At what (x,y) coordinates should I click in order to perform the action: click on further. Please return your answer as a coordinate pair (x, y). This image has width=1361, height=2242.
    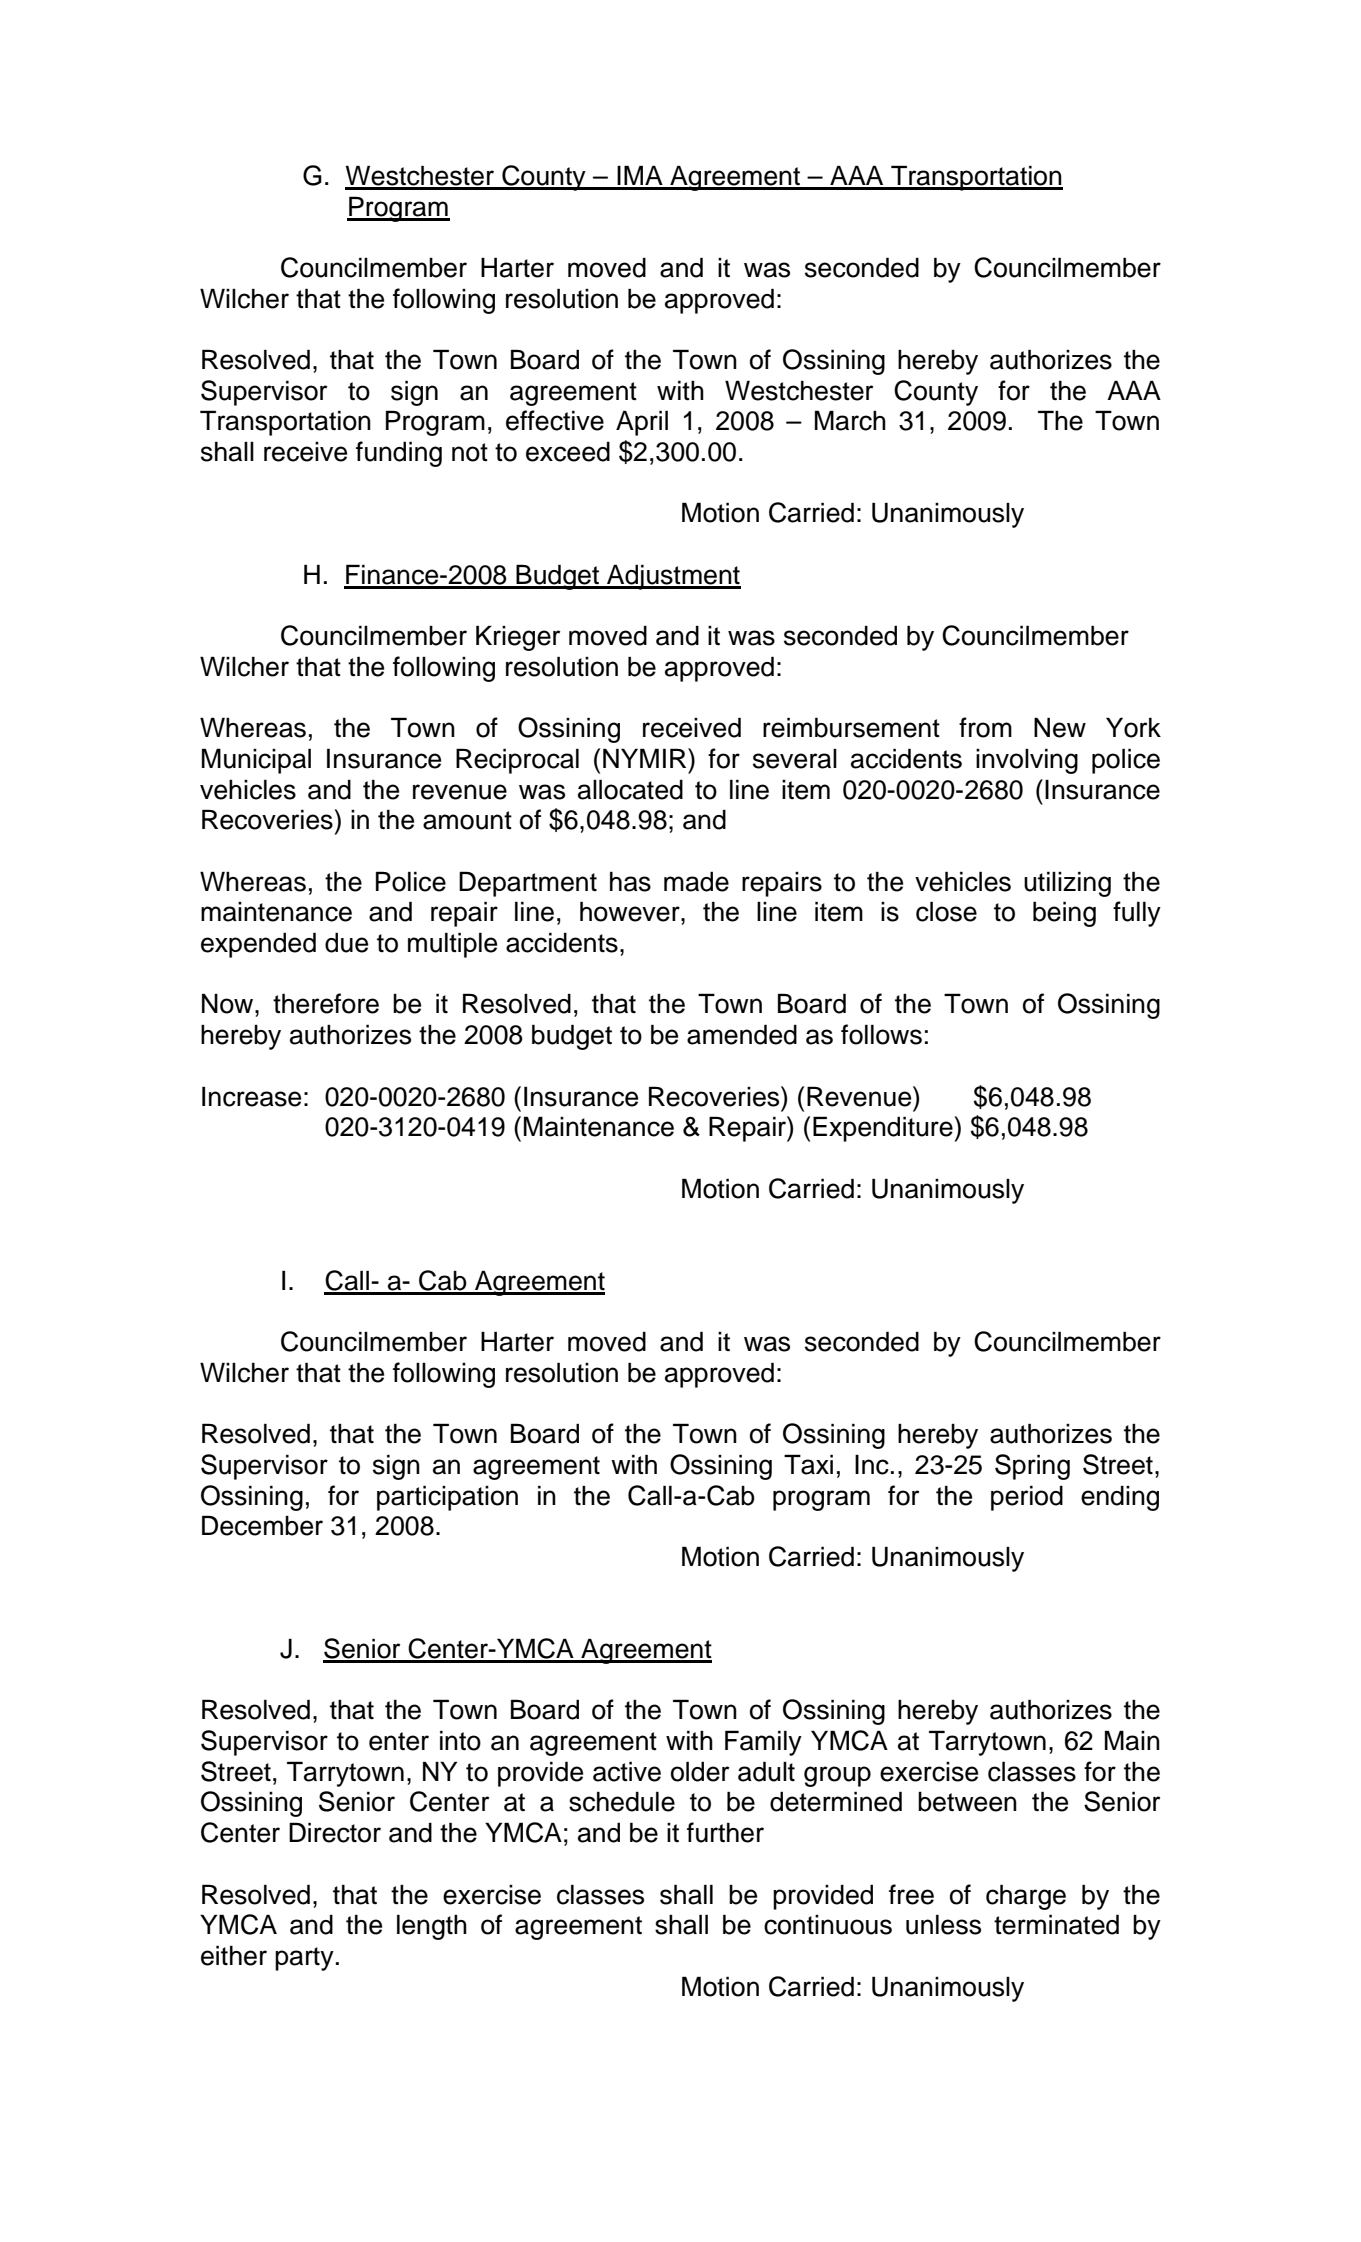
    Looking at the image, I should click on (725, 1832).
